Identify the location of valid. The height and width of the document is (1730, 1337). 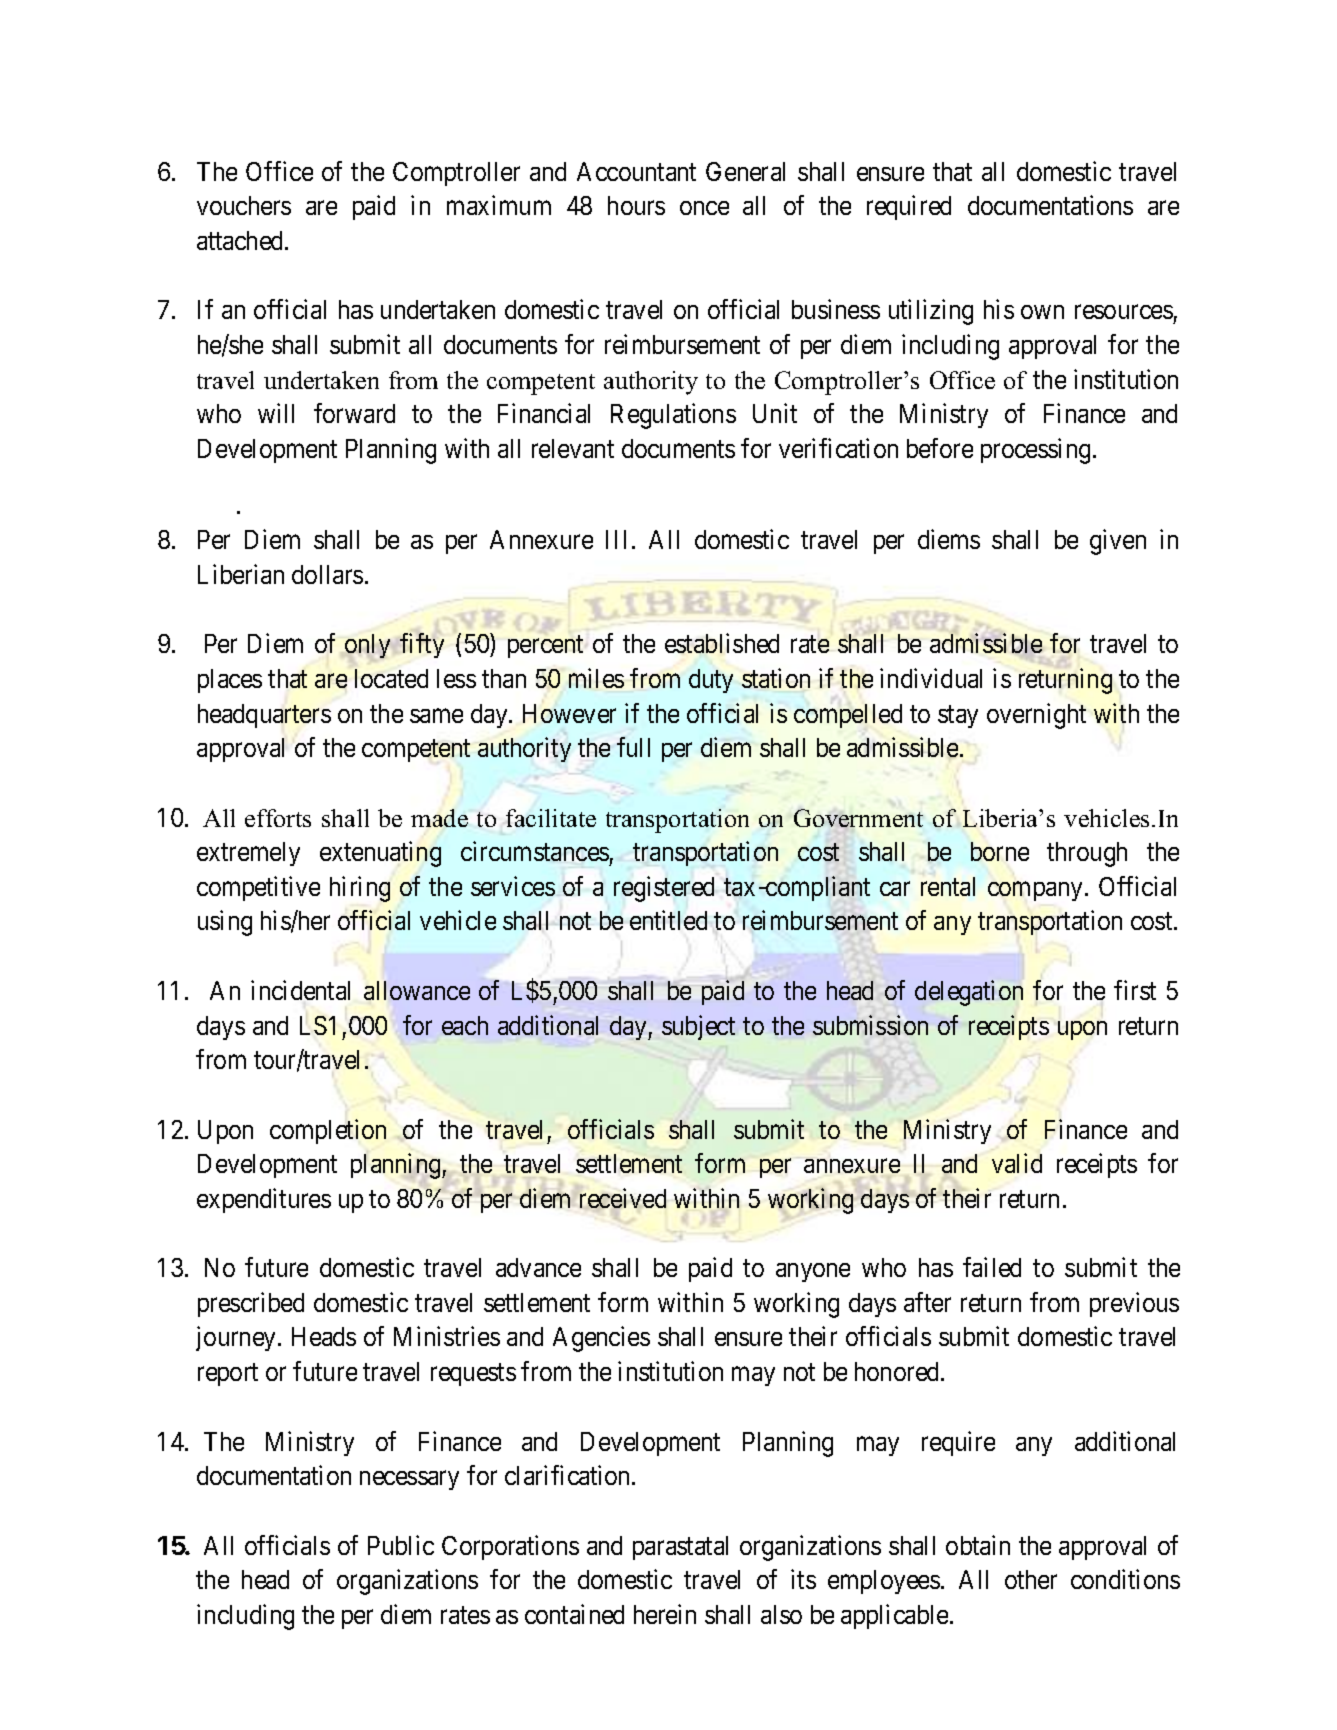
(1017, 1163).
